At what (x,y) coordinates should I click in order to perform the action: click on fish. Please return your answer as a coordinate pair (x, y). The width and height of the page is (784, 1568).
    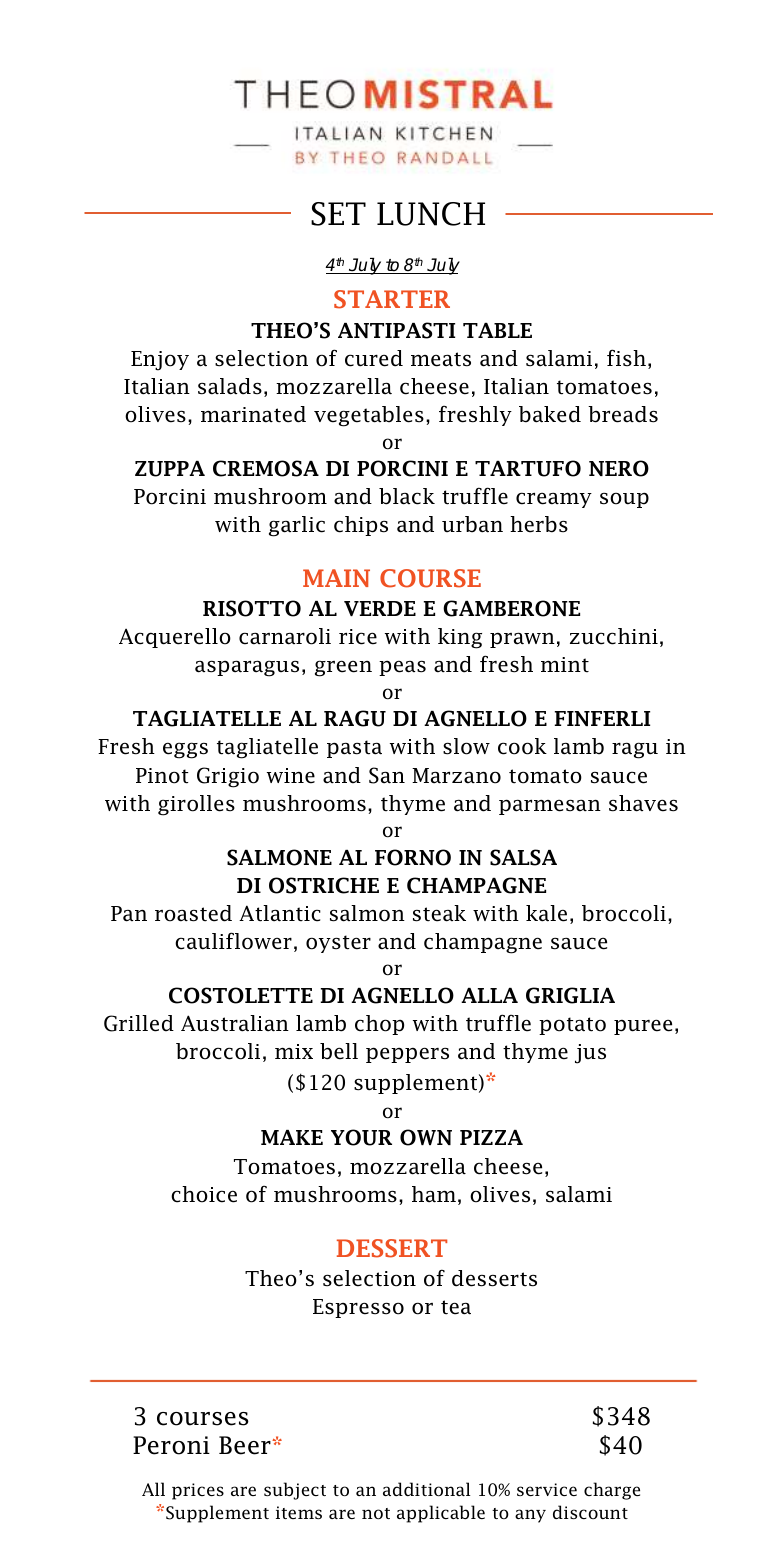
    Looking at the image, I should click on (626, 358).
